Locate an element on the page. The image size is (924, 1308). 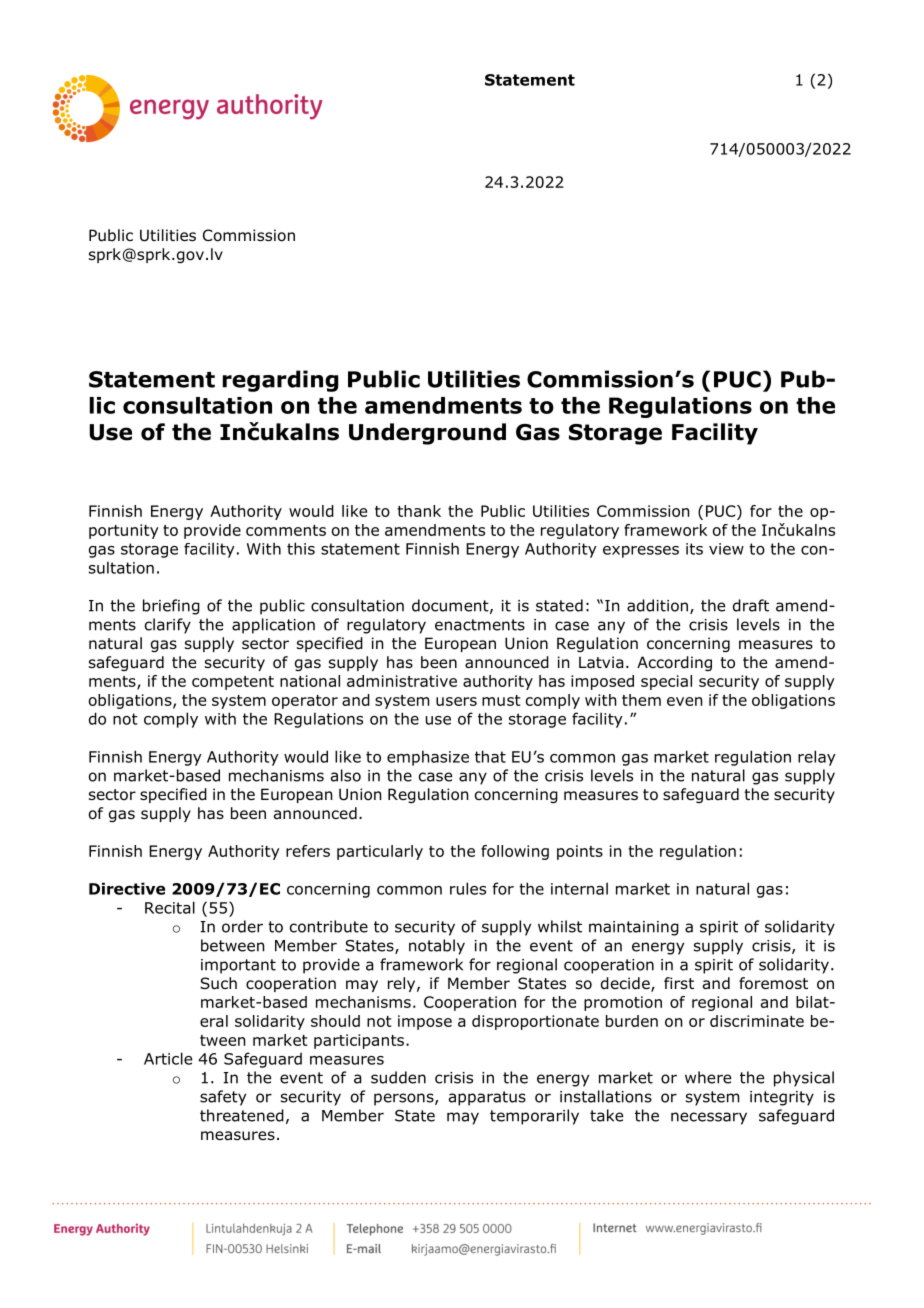
relay is located at coordinates (817, 758).
